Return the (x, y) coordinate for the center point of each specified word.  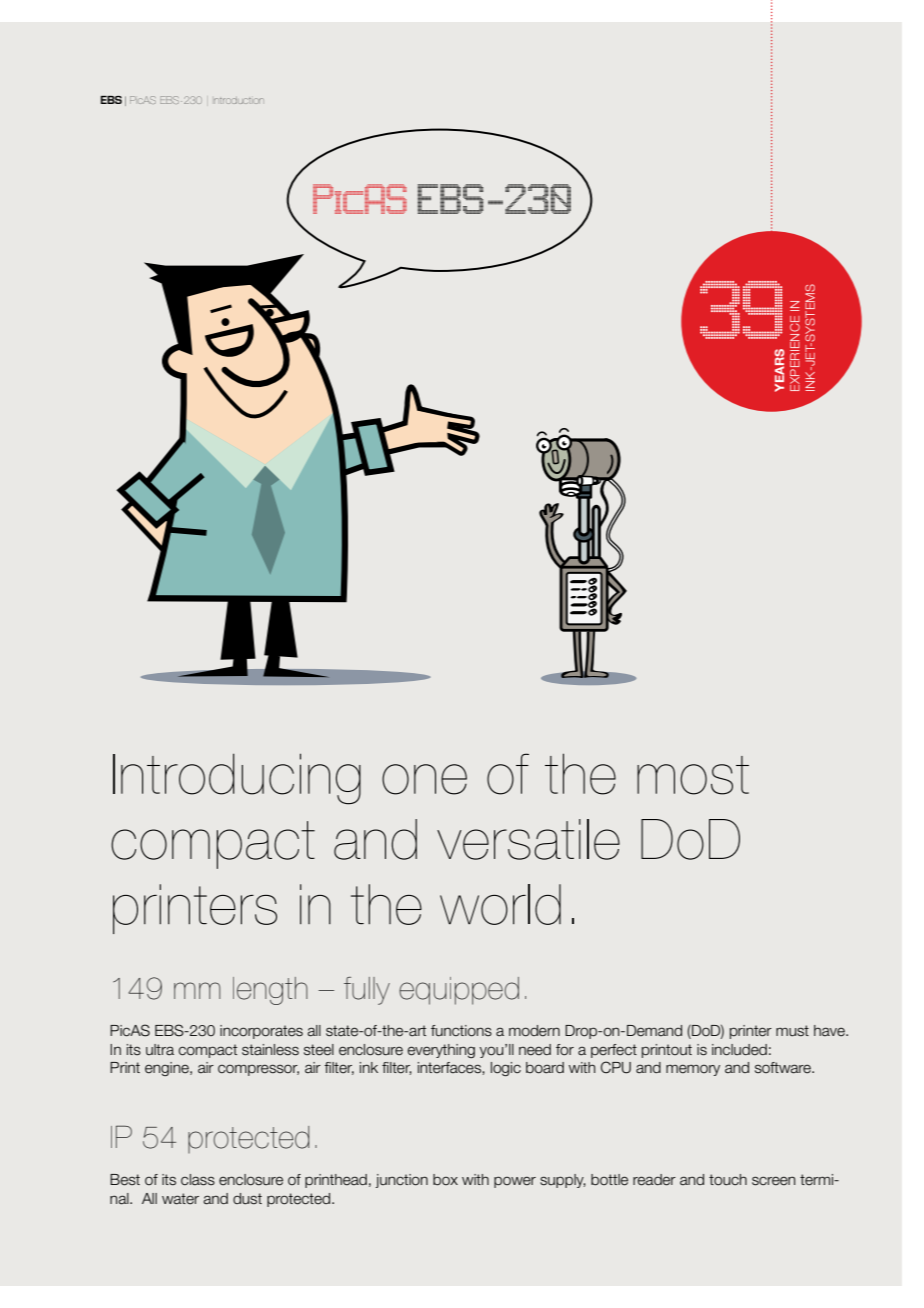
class (198, 1180)
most (693, 775)
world (500, 904)
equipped (459, 991)
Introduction (239, 100)
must (792, 1031)
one (424, 779)
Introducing (237, 779)
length (270, 991)
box (445, 1180)
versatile (528, 839)
